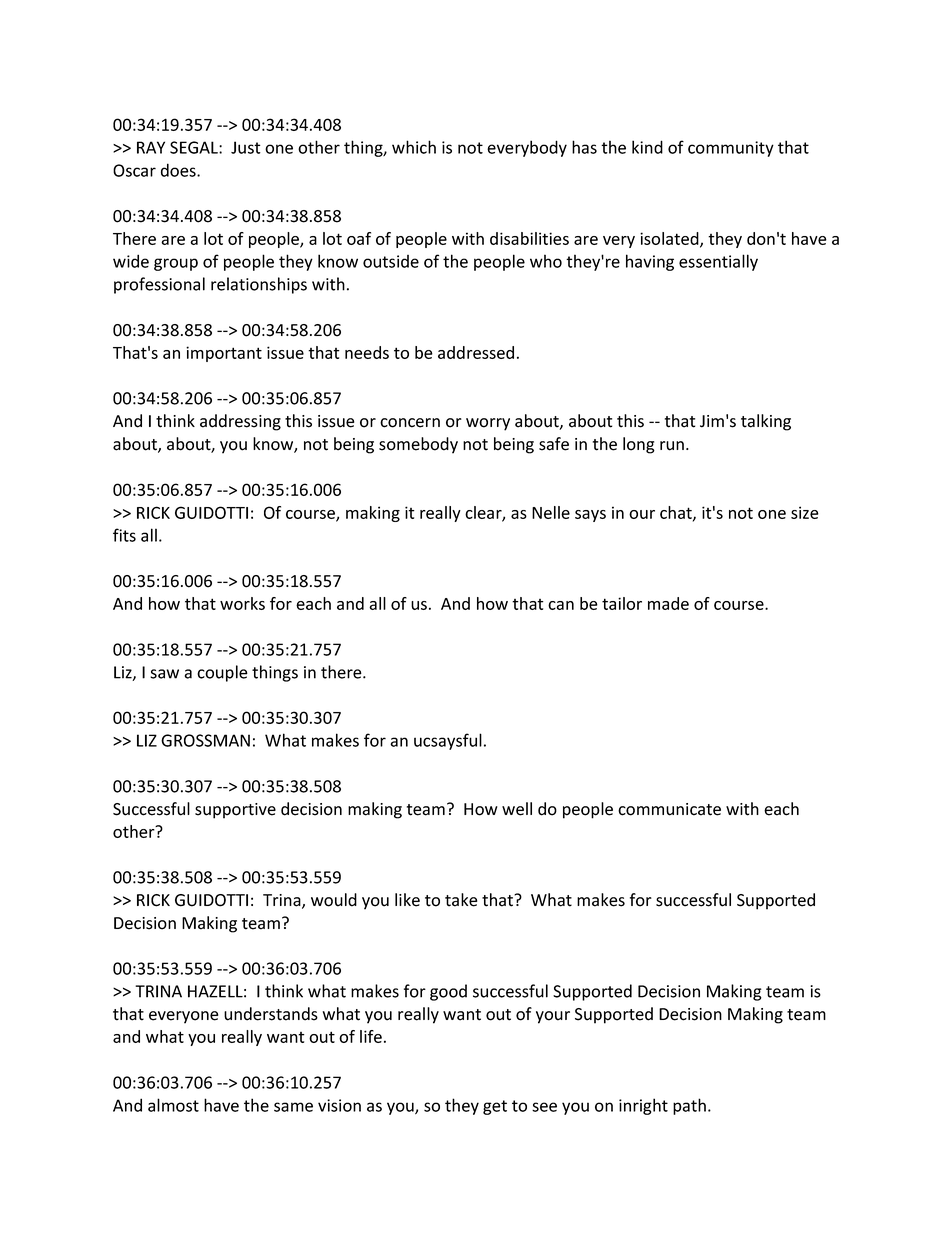  What do you see at coordinates (179, 170) in the screenshot?
I see `does` at bounding box center [179, 170].
